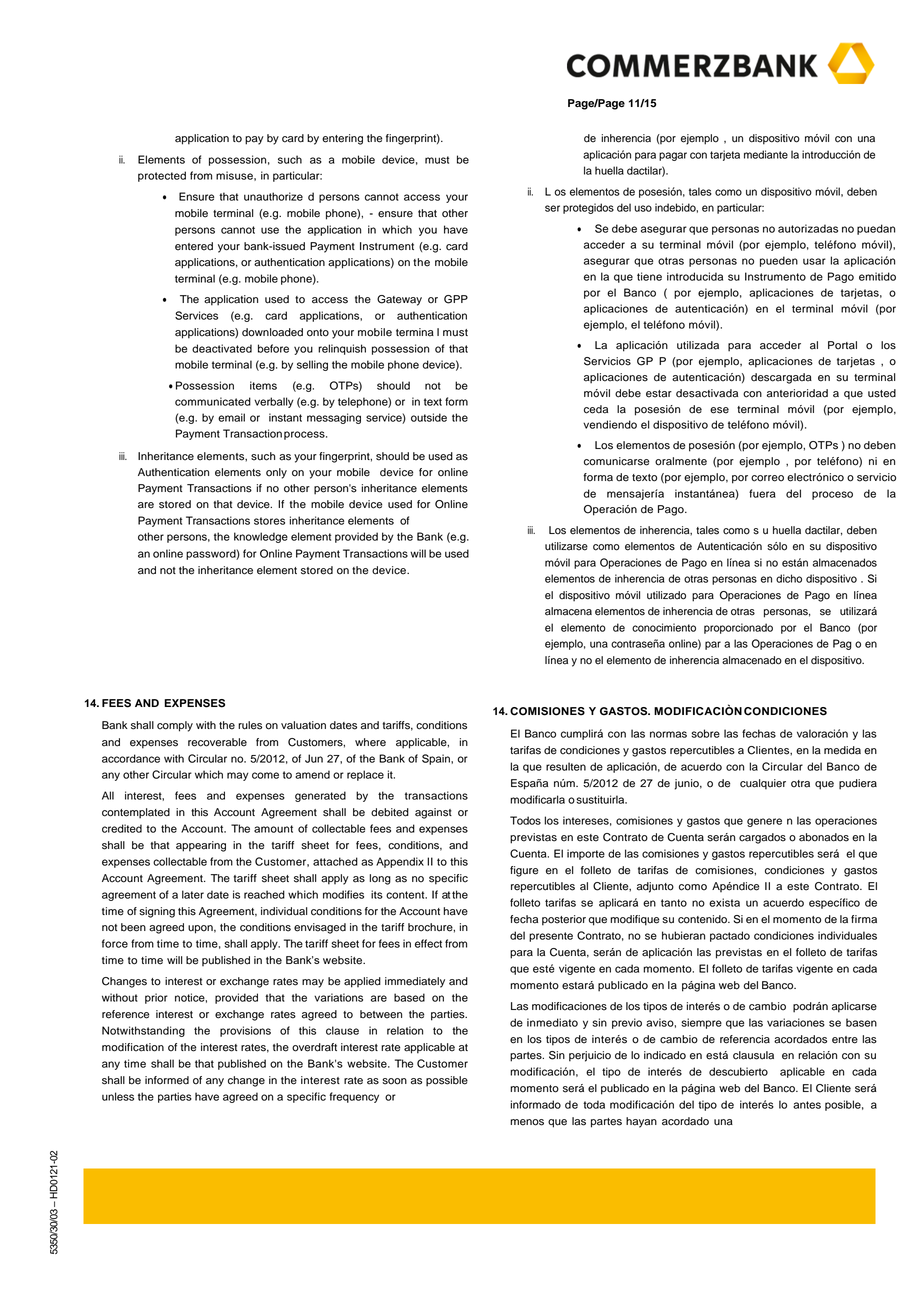 This image has width=924, height=1308. Describe the element at coordinates (807, 1105) in the image. I see `antes` at that location.
